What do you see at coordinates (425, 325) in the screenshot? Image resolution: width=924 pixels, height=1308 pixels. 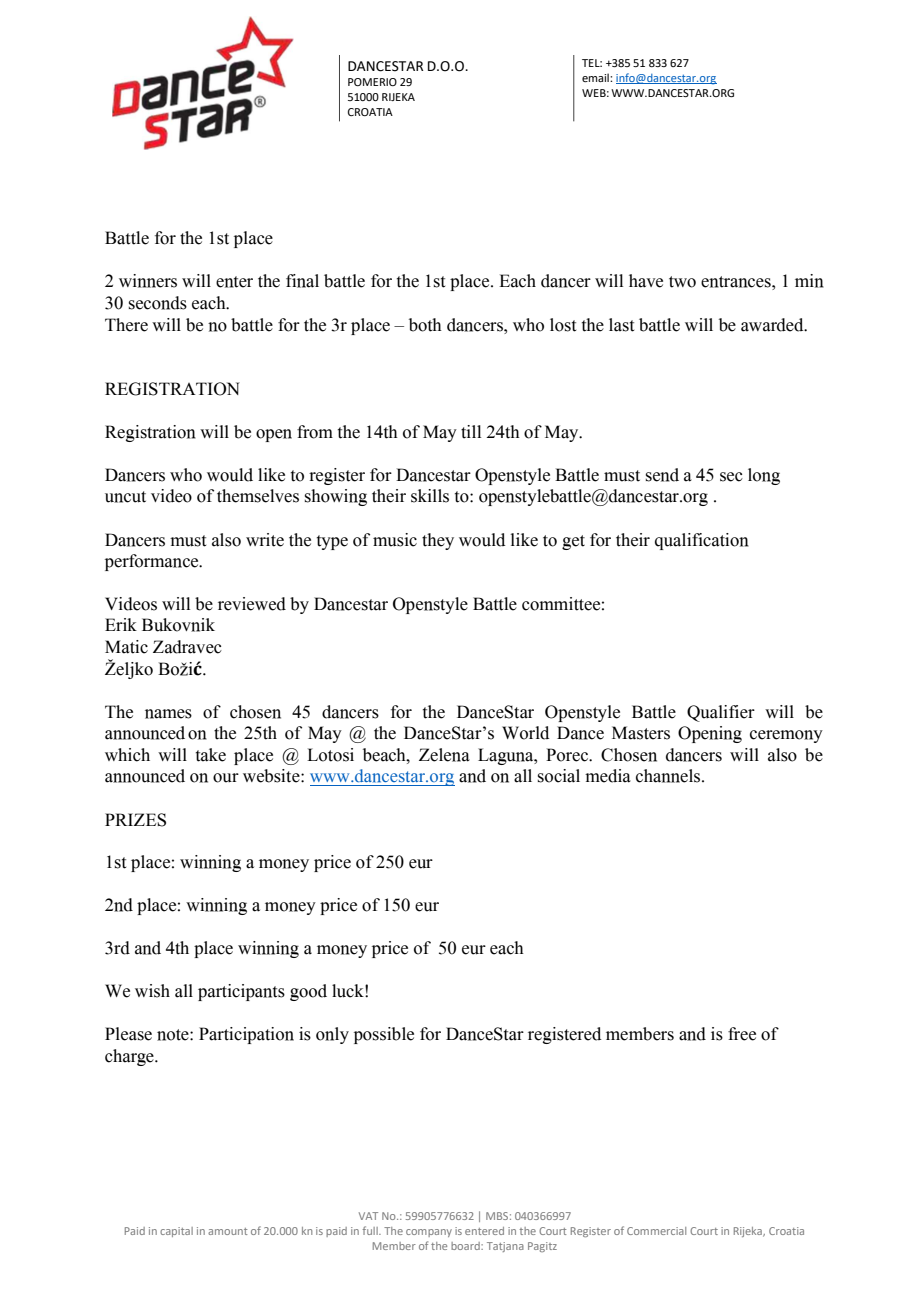 I see `both` at bounding box center [425, 325].
